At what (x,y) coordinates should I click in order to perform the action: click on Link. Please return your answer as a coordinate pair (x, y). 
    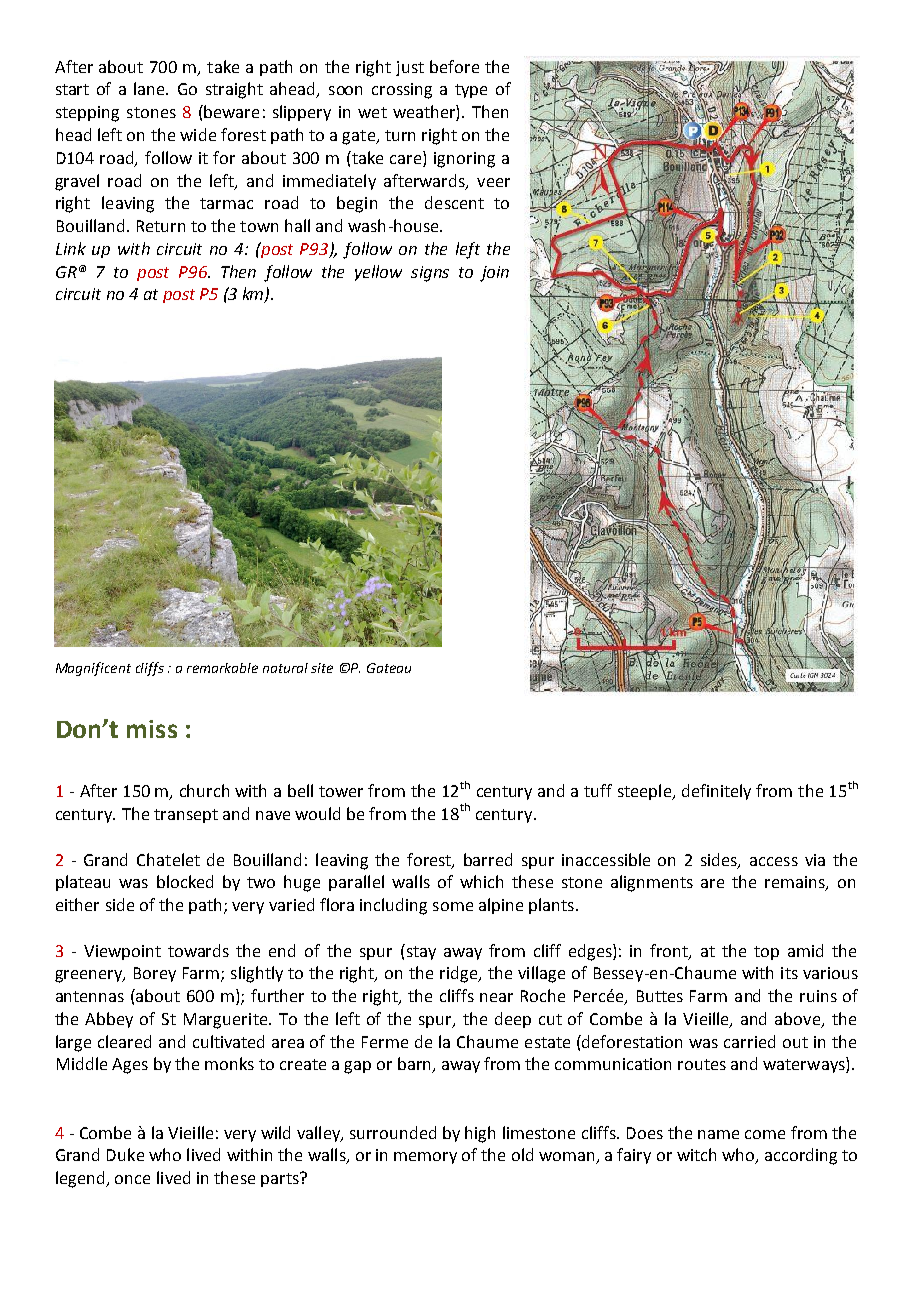
    Looking at the image, I should click on (71, 248).
